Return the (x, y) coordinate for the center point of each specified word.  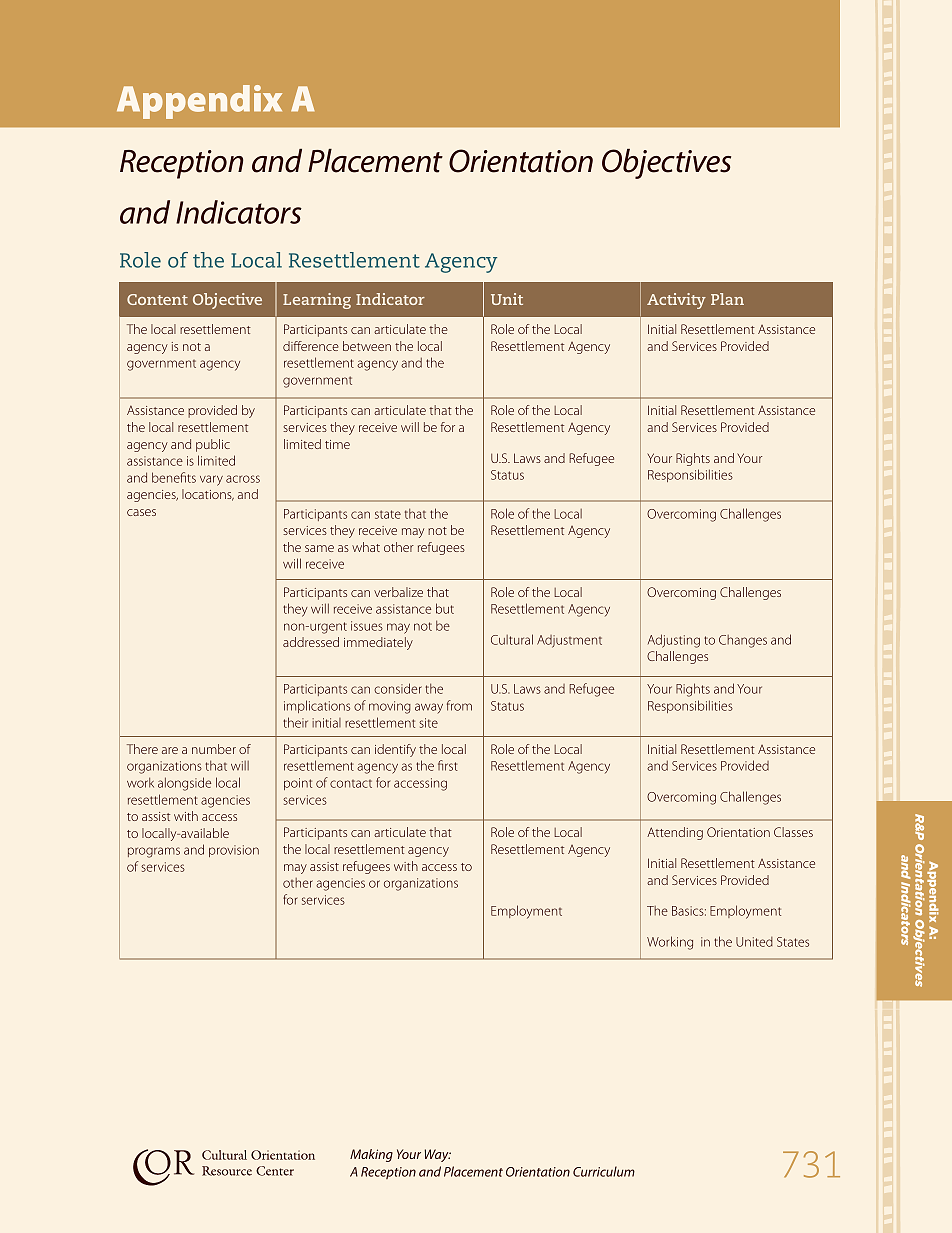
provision (234, 851)
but (445, 608)
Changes (743, 641)
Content (157, 299)
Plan (727, 299)
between (367, 346)
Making (371, 1155)
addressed (311, 642)
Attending (675, 833)
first (448, 765)
